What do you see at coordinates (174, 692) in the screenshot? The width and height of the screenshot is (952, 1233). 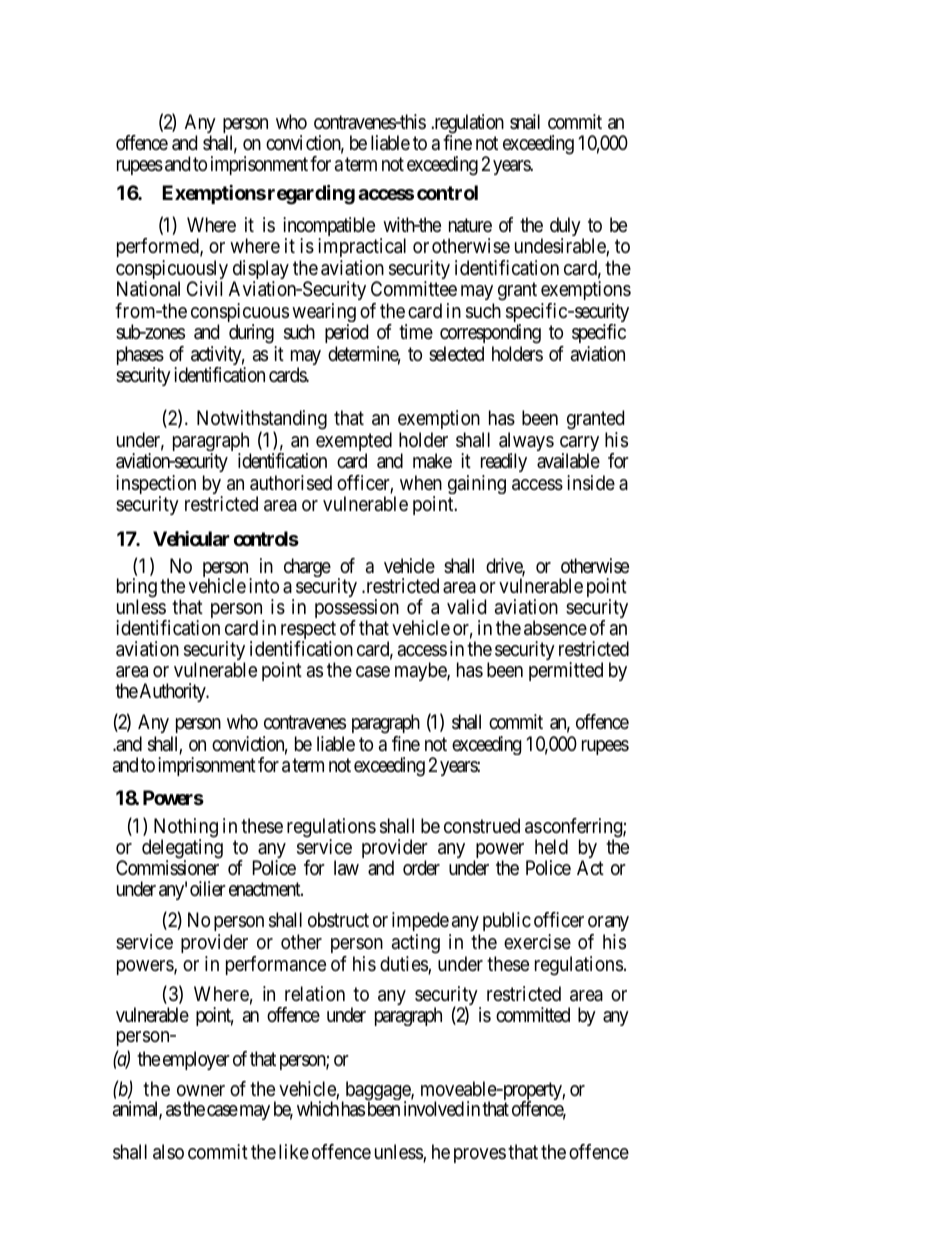 I see `Authority` at bounding box center [174, 692].
